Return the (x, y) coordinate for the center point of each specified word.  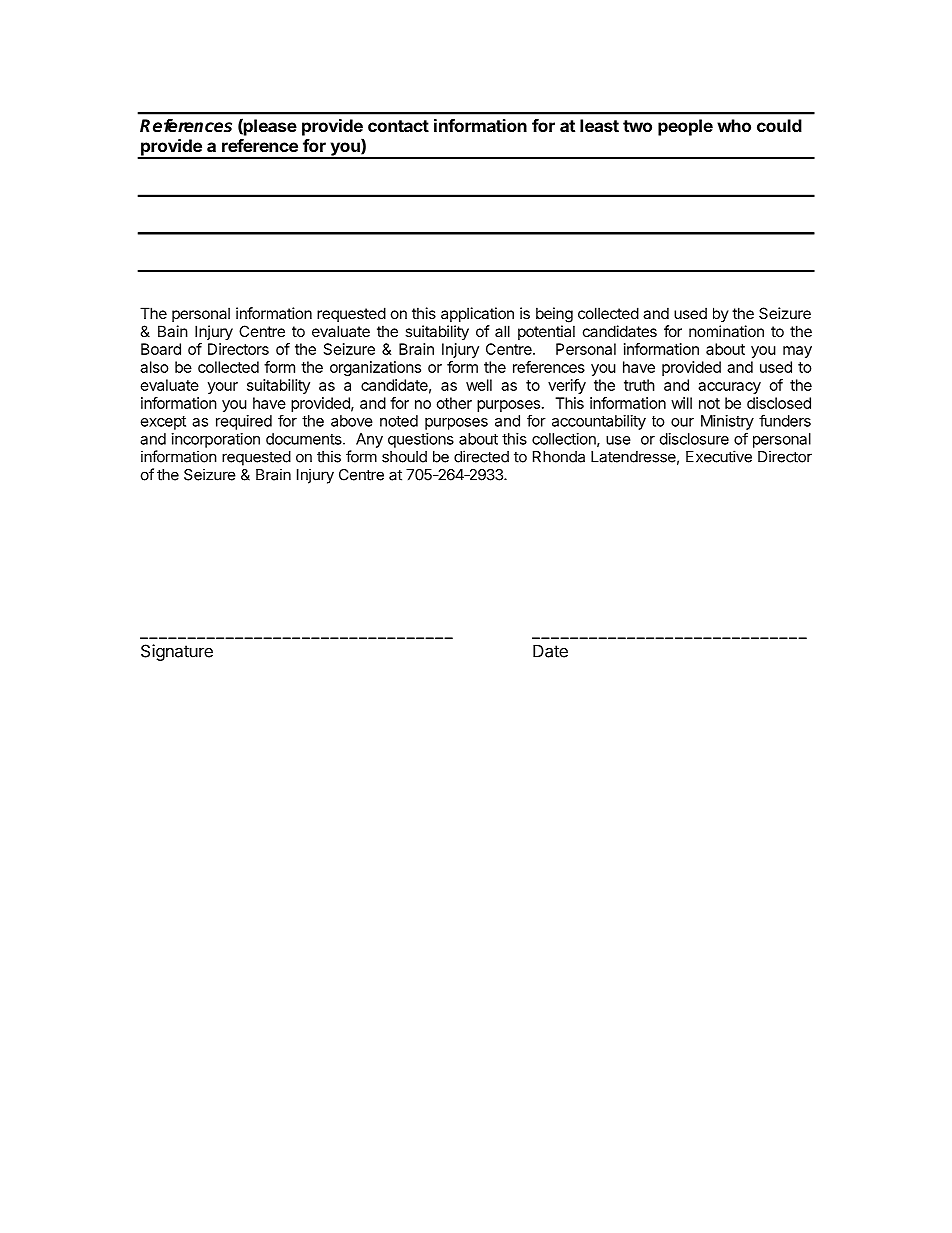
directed (481, 456)
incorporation (216, 440)
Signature (177, 652)
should (404, 457)
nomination (726, 331)
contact (398, 126)
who (734, 125)
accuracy (729, 388)
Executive (719, 456)
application (477, 314)
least (599, 125)
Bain (173, 331)
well (479, 385)
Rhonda (559, 457)
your (223, 388)
